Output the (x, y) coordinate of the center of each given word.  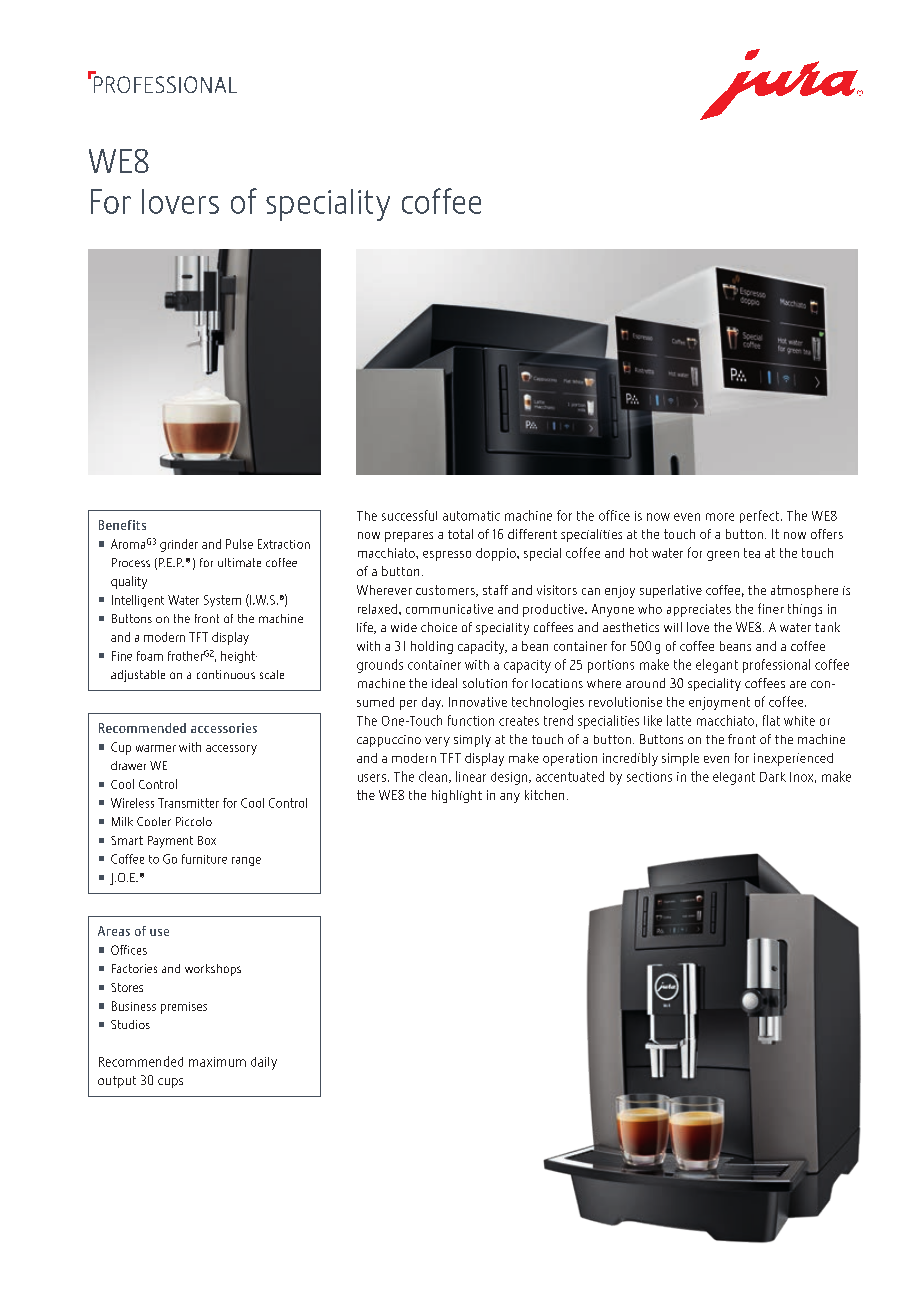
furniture (204, 859)
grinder (179, 545)
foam (150, 656)
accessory (231, 750)
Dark (773, 777)
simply (472, 741)
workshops (213, 970)
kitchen (544, 795)
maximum (217, 1062)
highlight (457, 796)
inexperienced (793, 759)
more (720, 517)
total (460, 534)
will (673, 627)
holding (432, 647)
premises (184, 1008)
